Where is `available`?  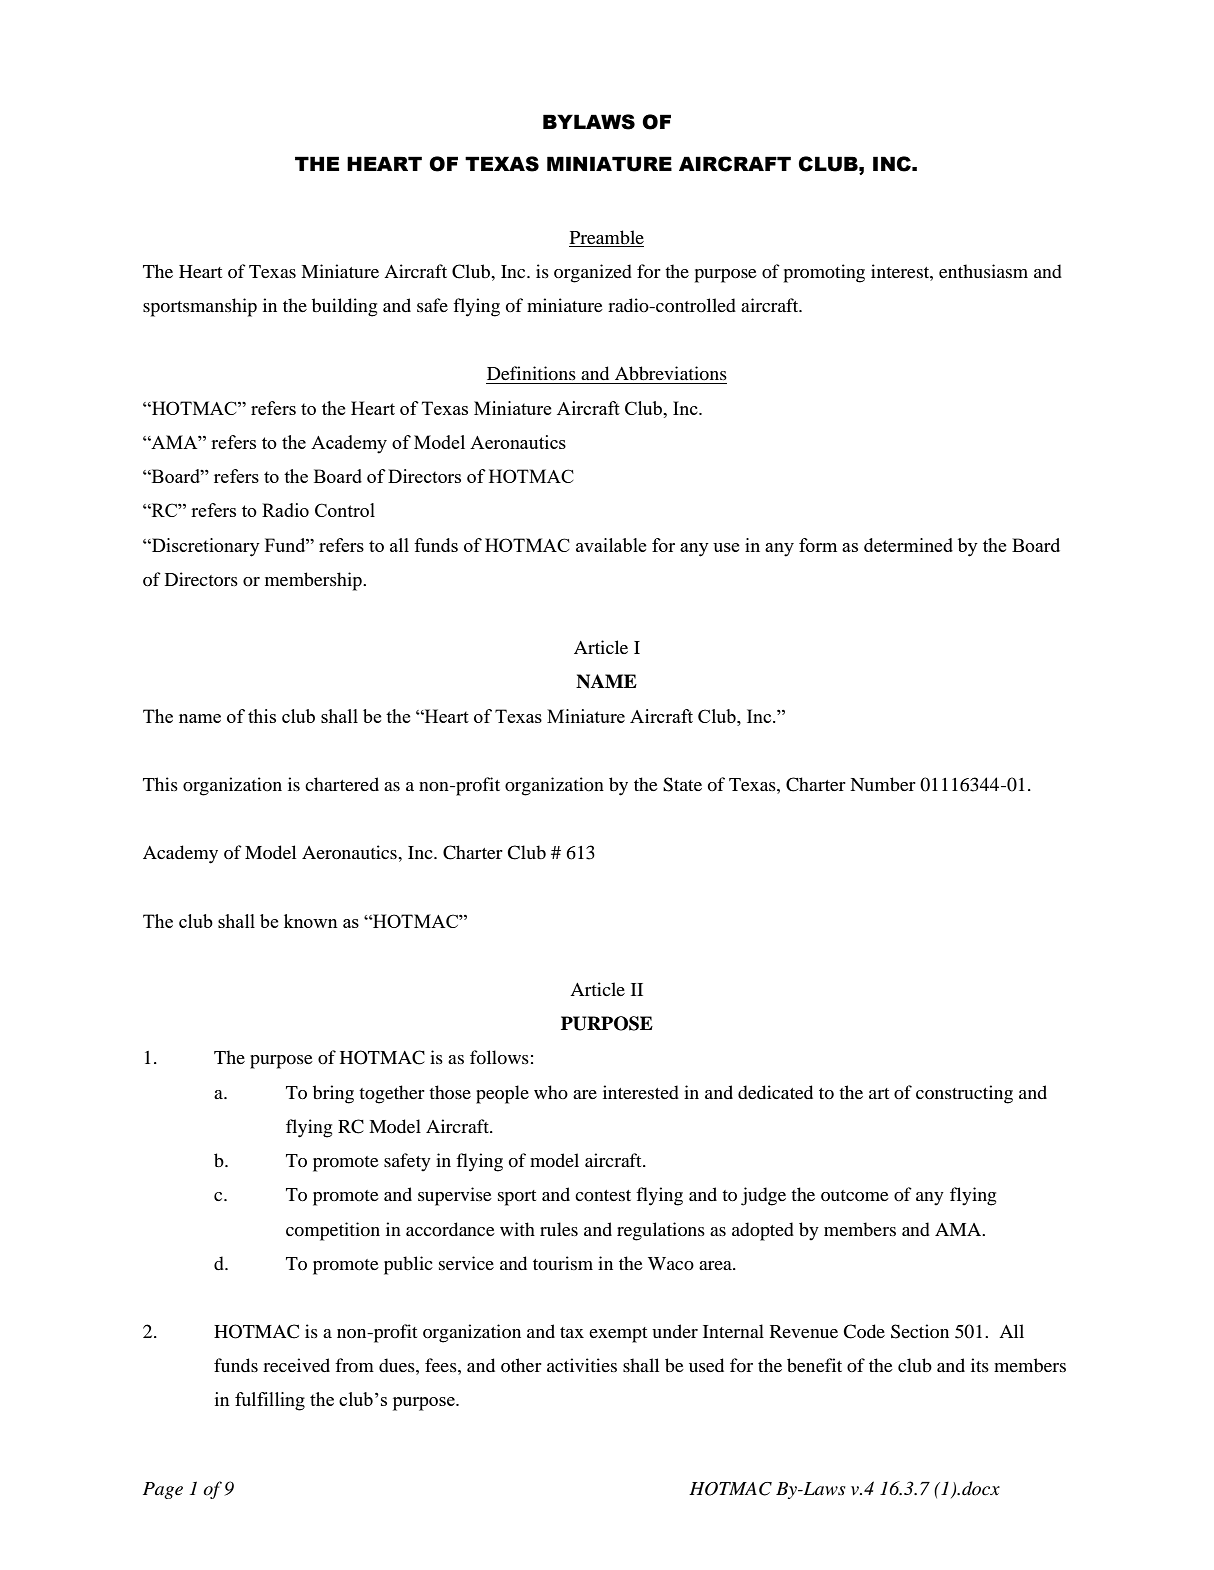
available is located at coordinates (611, 545).
